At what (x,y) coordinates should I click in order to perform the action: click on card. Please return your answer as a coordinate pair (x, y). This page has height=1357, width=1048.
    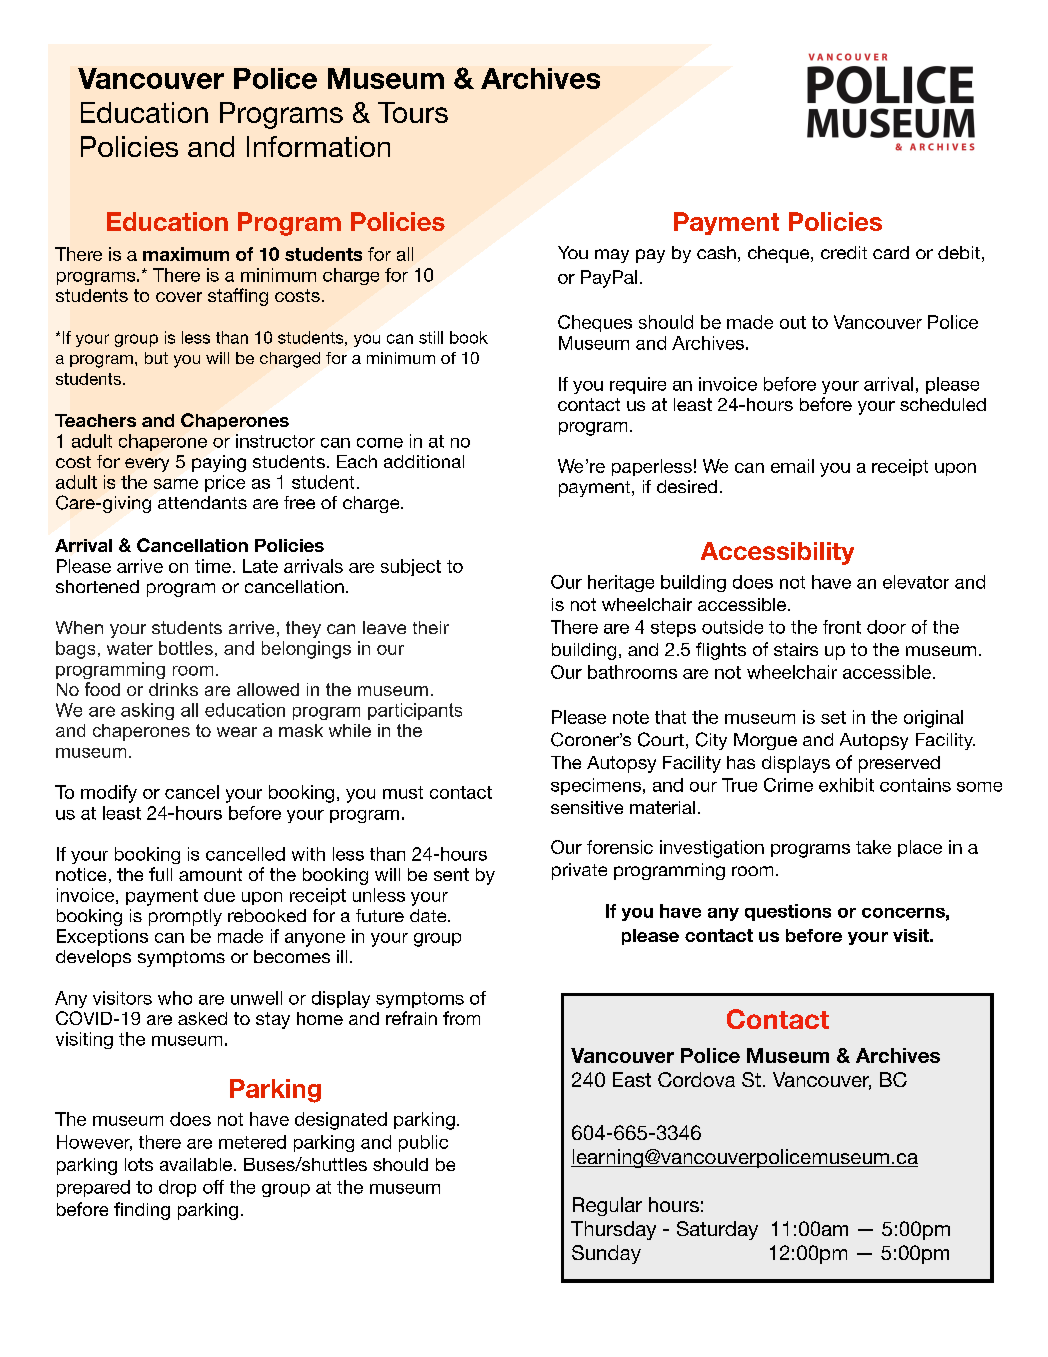
    Looking at the image, I should click on (891, 252).
